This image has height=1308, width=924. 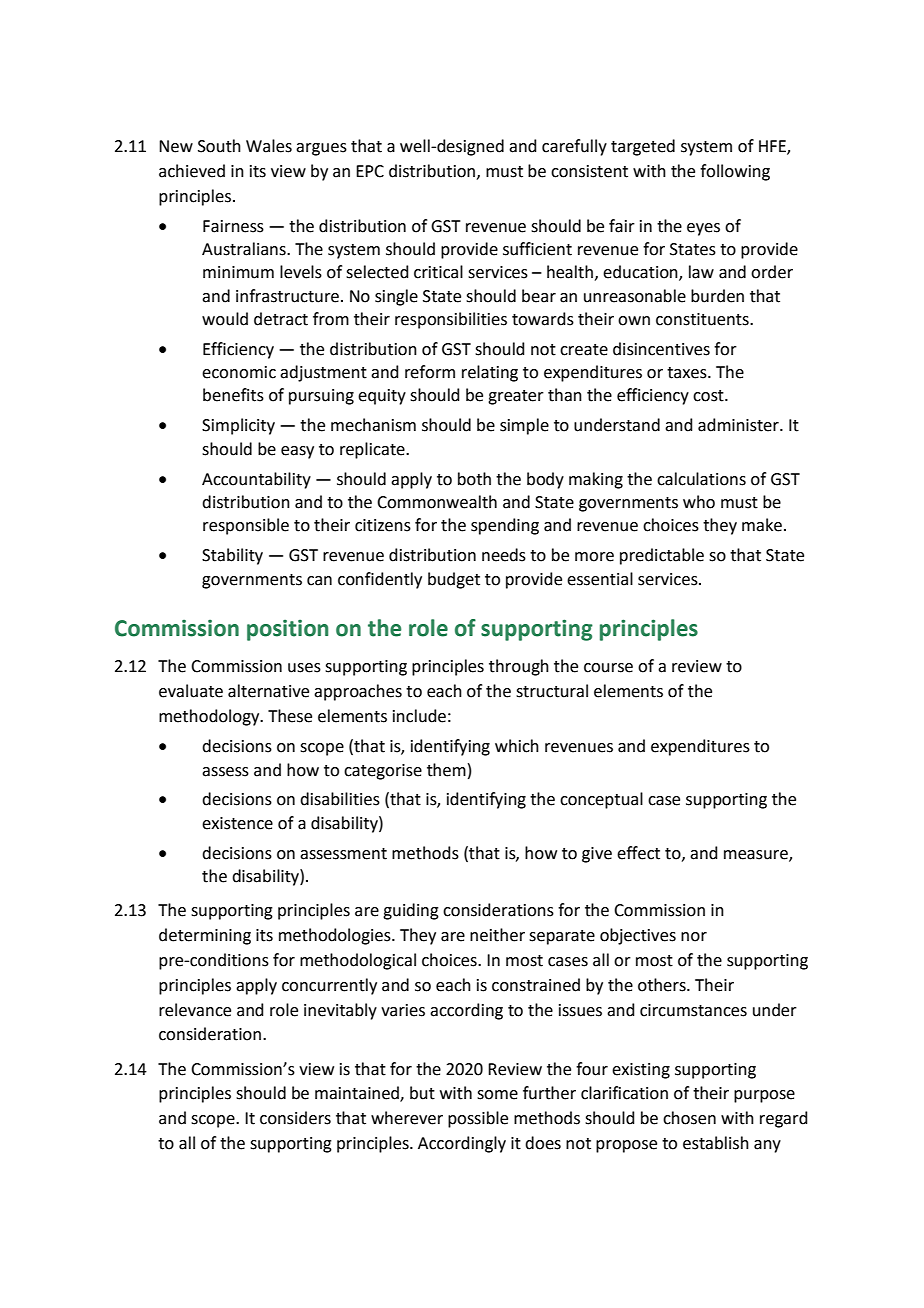 I want to click on following, so click(x=735, y=172).
